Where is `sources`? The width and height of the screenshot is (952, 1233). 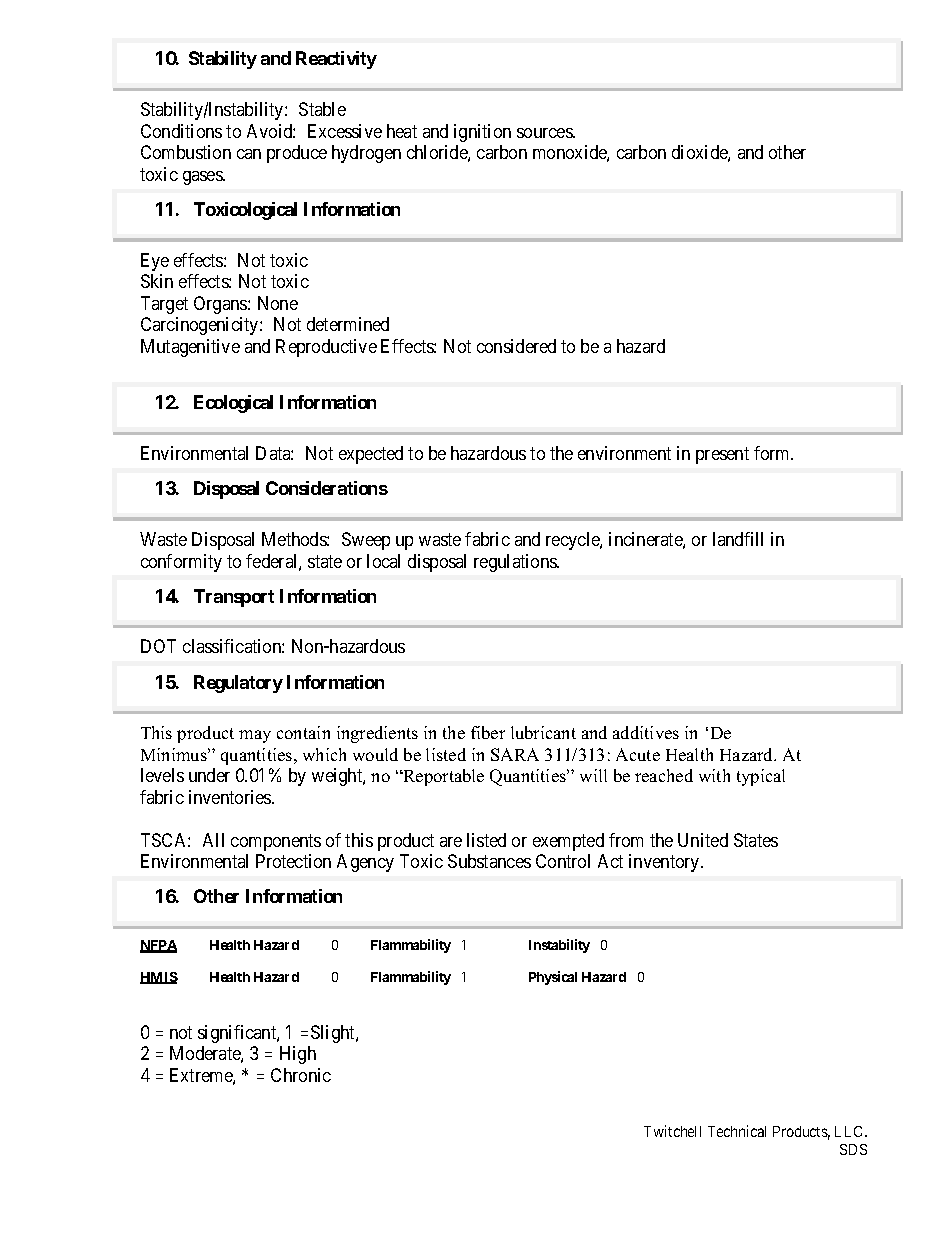
sources is located at coordinates (545, 133).
